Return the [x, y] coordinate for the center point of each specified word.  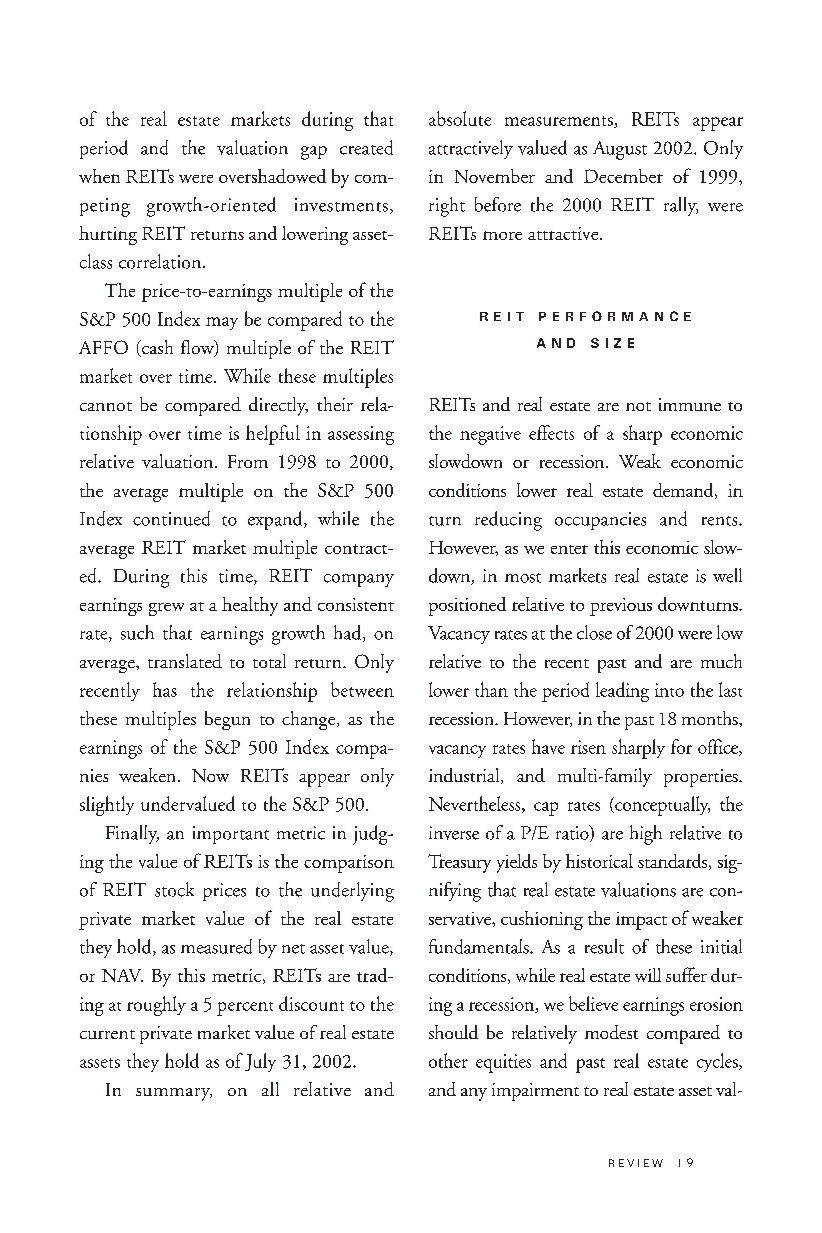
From [248, 461]
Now [210, 775]
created [366, 147]
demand [684, 491]
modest [611, 1032]
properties [702, 778]
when [99, 176]
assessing [361, 435]
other [448, 1060]
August [620, 150]
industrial [465, 776]
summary [174, 1094]
